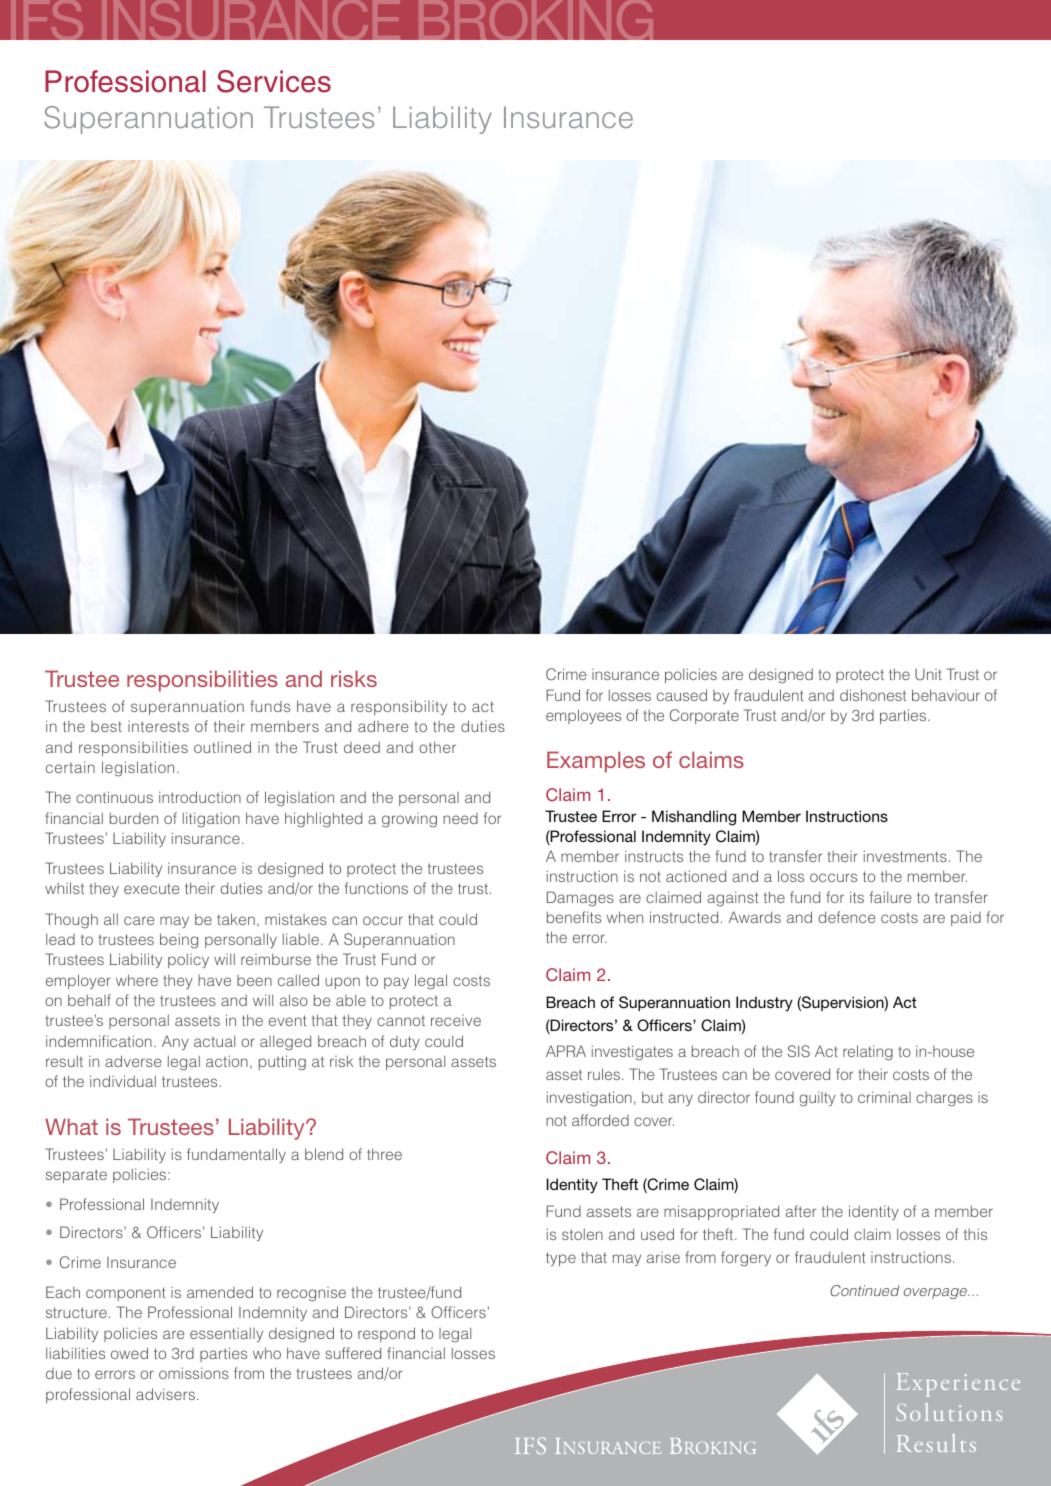  What do you see at coordinates (583, 716) in the document?
I see `employees` at bounding box center [583, 716].
